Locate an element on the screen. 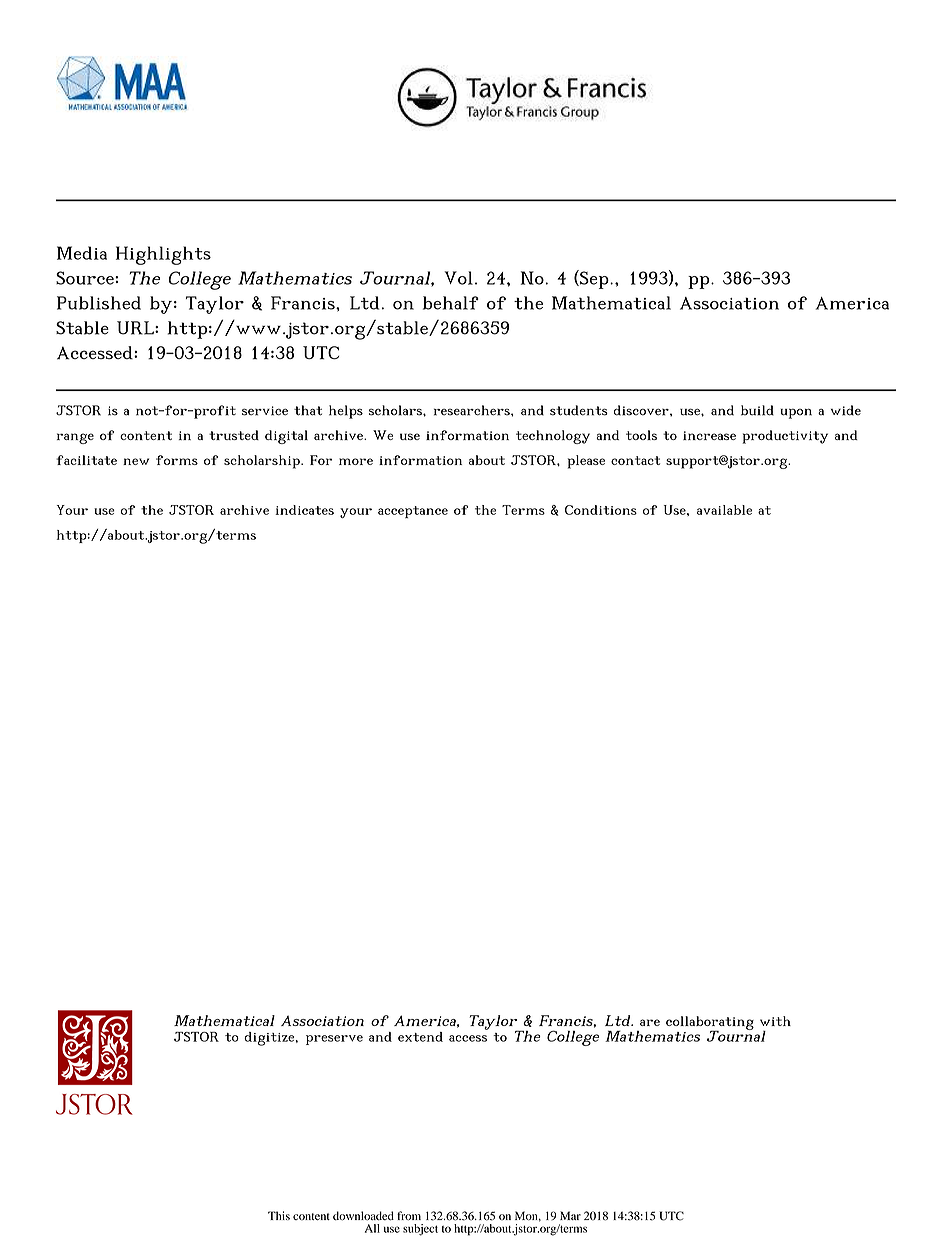 Image resolution: width=952 pixels, height=1245 pixels. from is located at coordinates (409, 1216).
